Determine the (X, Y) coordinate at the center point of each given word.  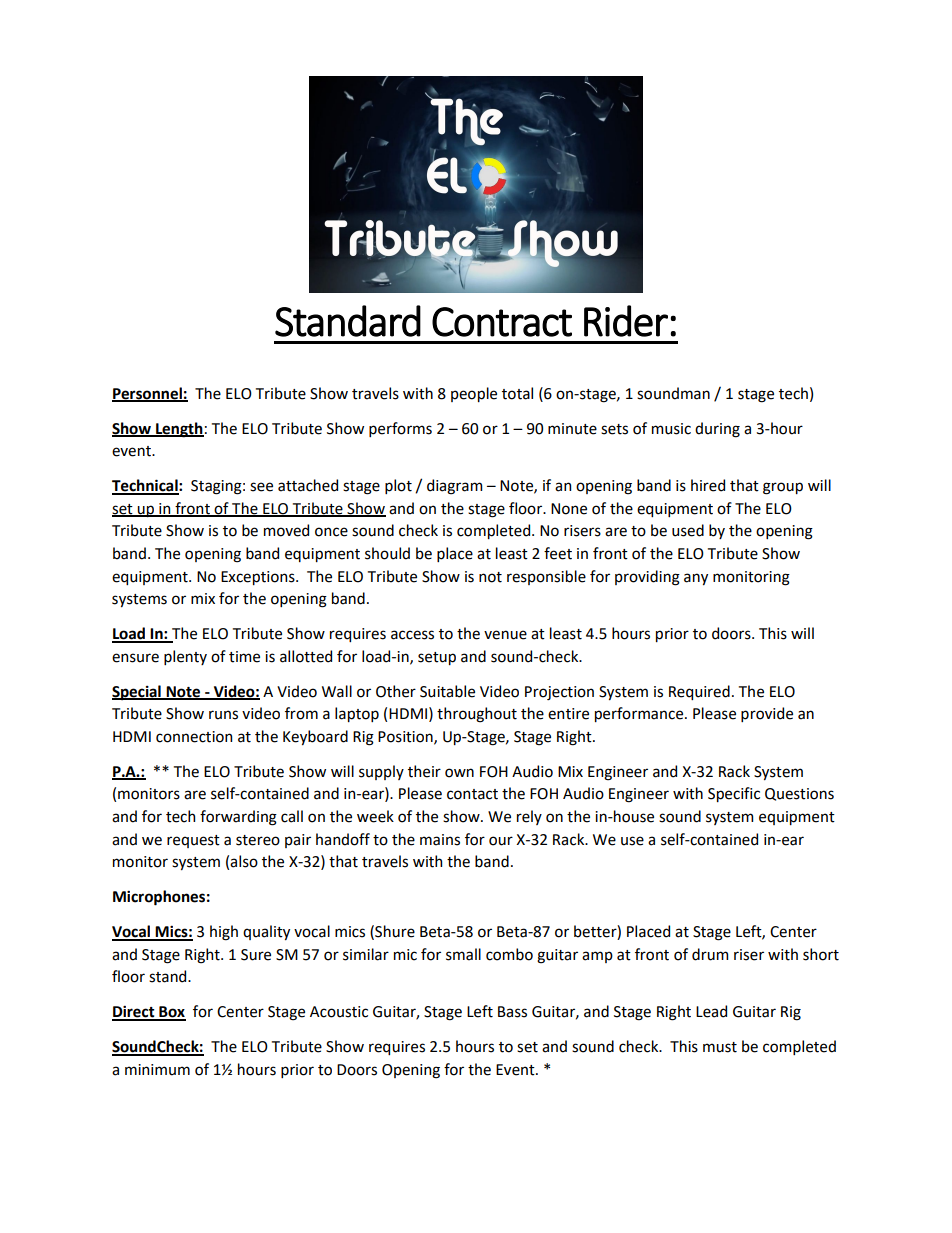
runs (223, 715)
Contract (502, 322)
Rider (626, 321)
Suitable (447, 691)
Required (699, 692)
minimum (157, 1070)
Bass (512, 1012)
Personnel (148, 394)
